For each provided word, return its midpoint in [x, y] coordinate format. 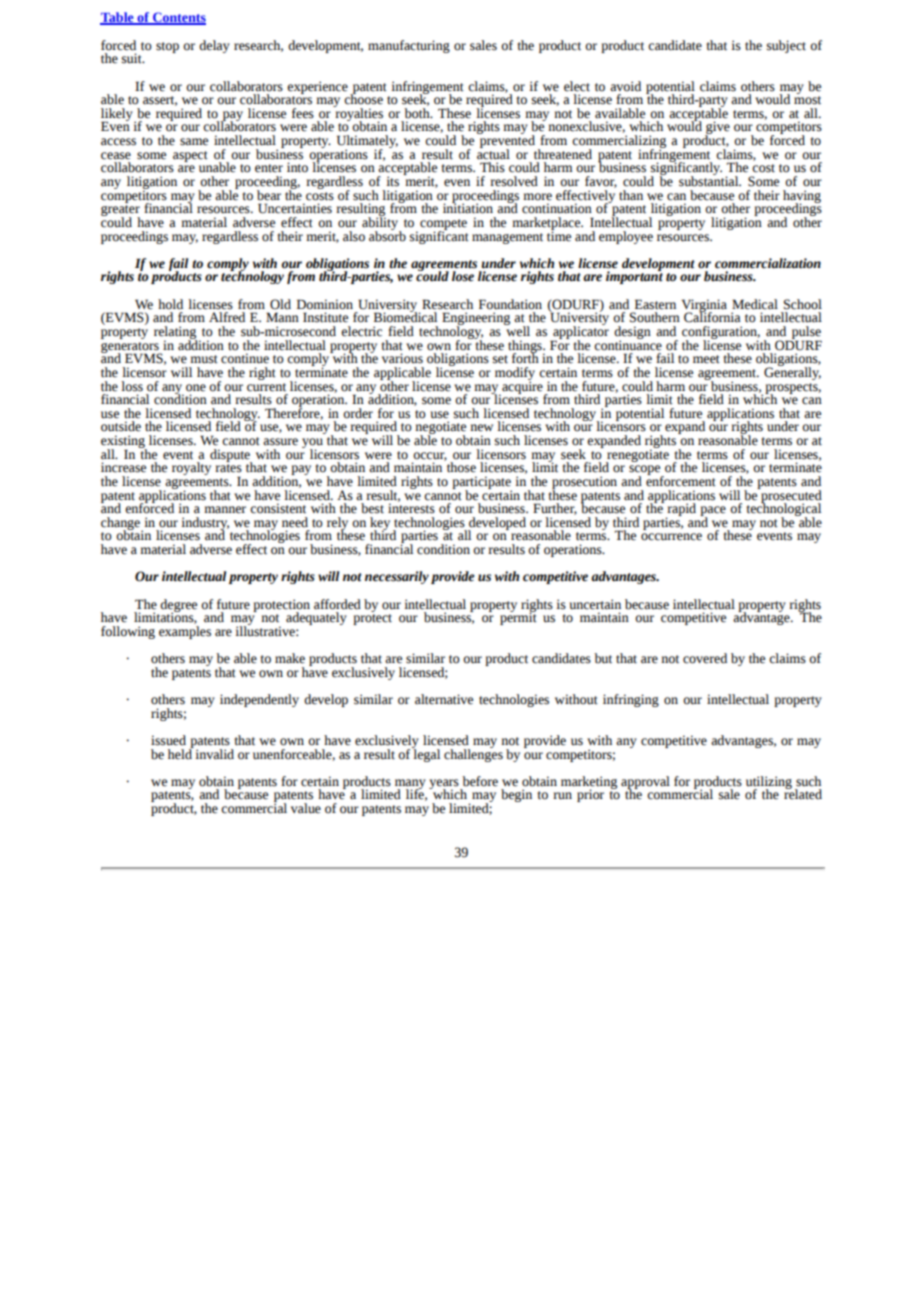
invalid [213, 753]
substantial [710, 180]
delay [214, 46]
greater [120, 212]
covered [705, 658]
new [481, 428]
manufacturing [409, 46]
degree [178, 606]
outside [121, 426]
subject [786, 46]
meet [706, 359]
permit [518, 617]
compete [443, 225]
